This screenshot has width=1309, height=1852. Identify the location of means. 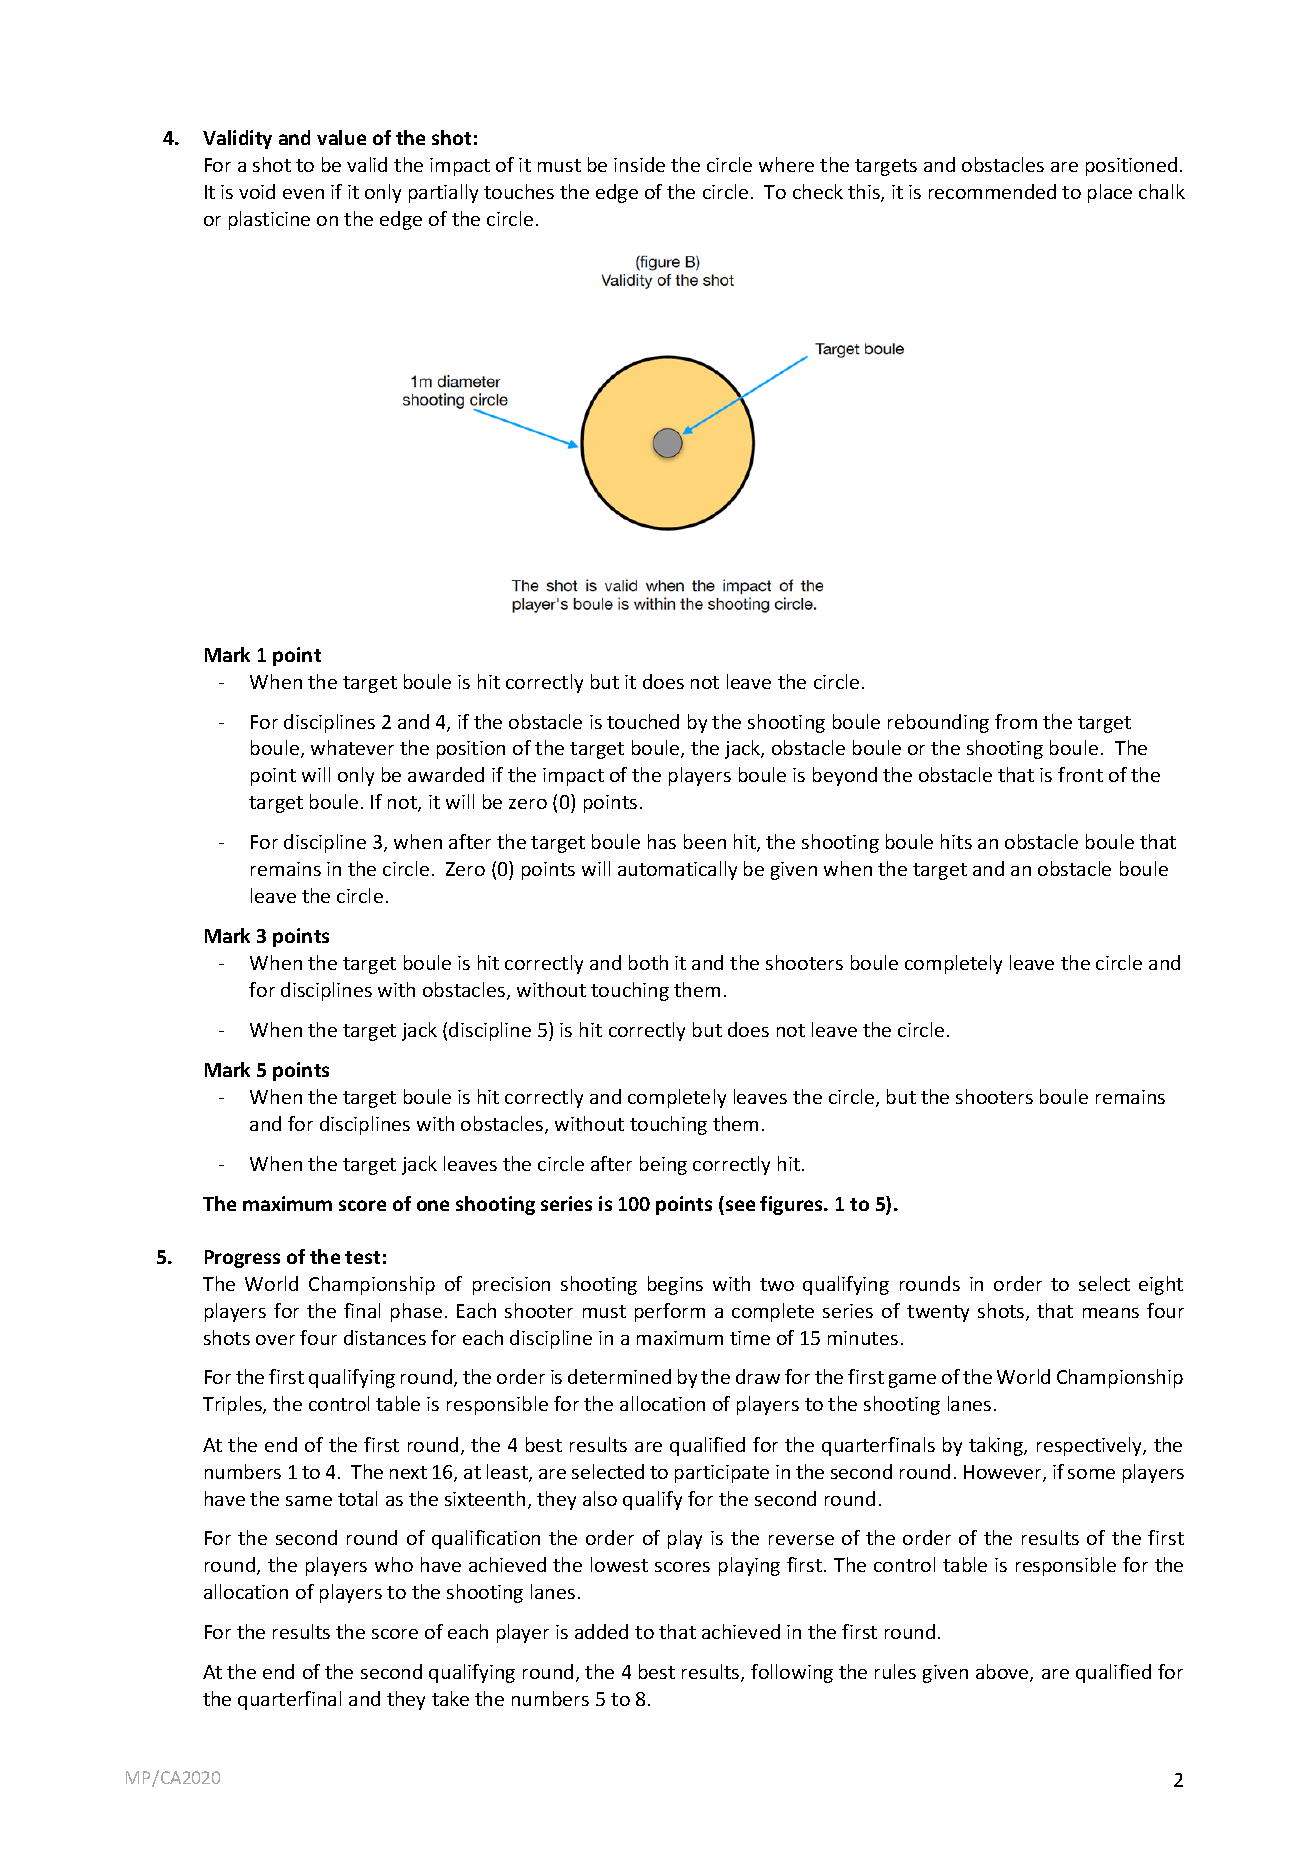
(1111, 1313).
